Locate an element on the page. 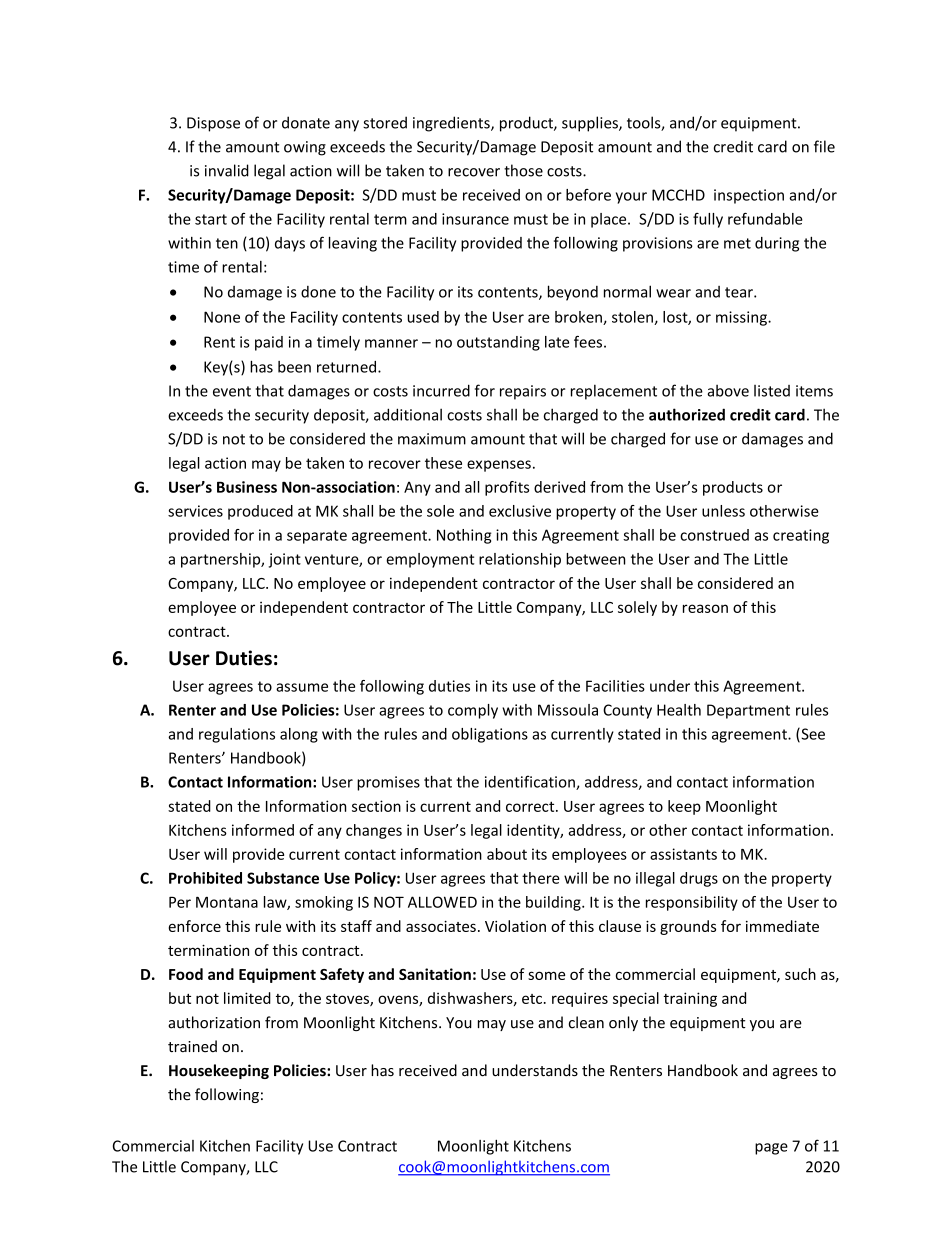  clean is located at coordinates (586, 1022).
